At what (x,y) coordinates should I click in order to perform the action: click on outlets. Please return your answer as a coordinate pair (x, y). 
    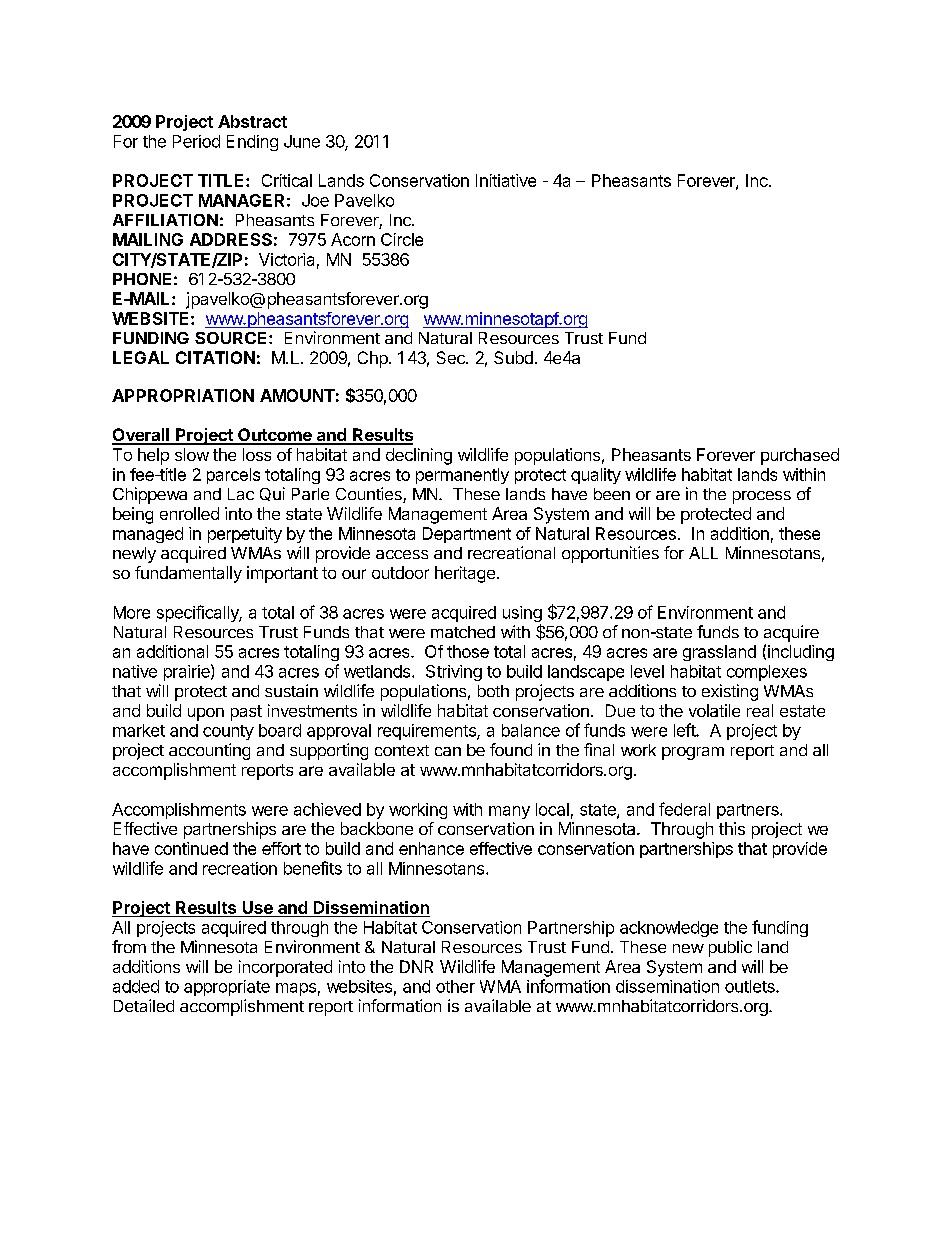
    Looking at the image, I should click on (751, 986).
